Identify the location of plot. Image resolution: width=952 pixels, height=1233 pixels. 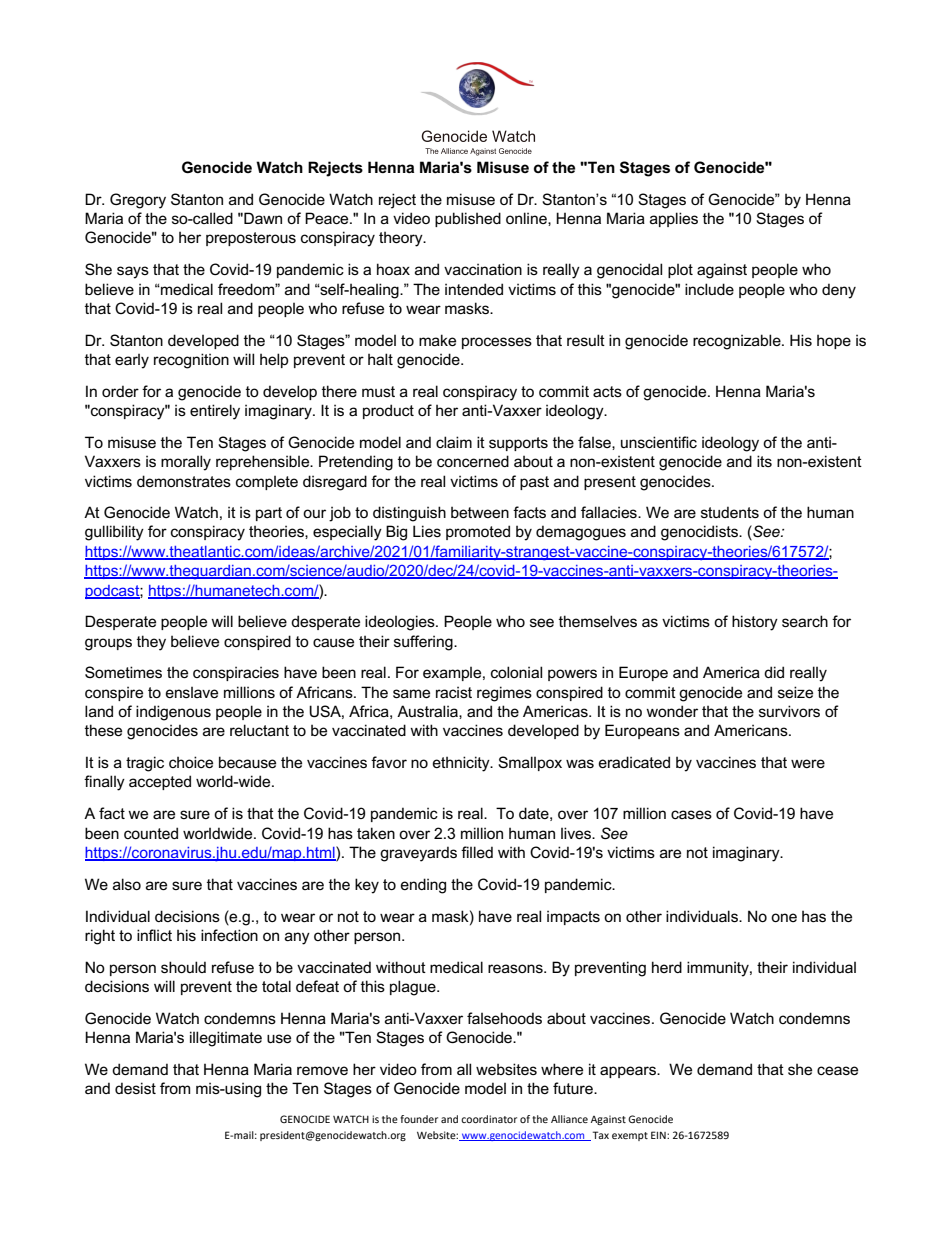
(680, 271).
